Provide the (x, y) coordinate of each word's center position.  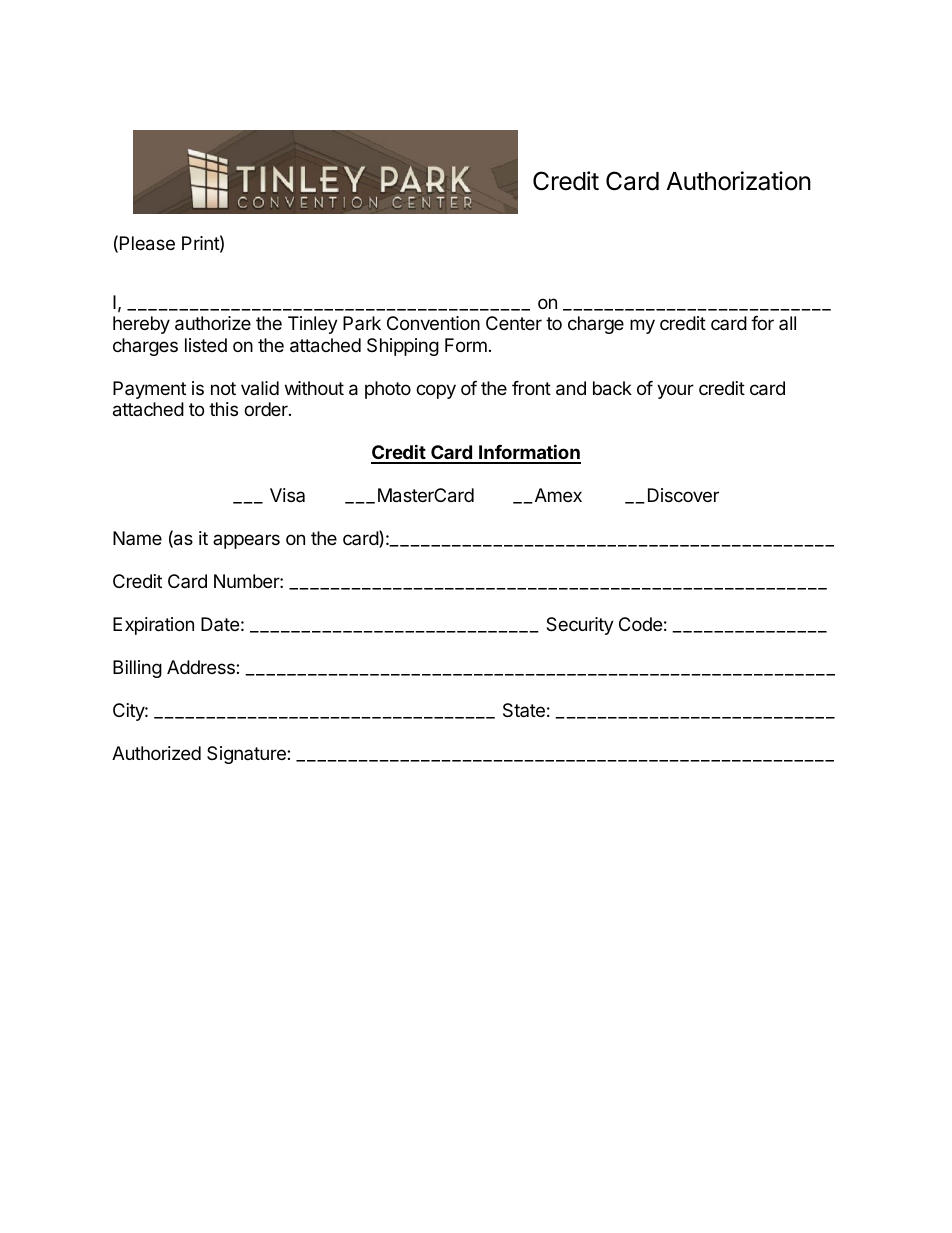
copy (436, 391)
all (787, 323)
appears (246, 541)
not (223, 388)
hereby (141, 325)
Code (640, 624)
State (524, 710)
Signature (247, 755)
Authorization (739, 181)
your (675, 391)
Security (580, 626)
